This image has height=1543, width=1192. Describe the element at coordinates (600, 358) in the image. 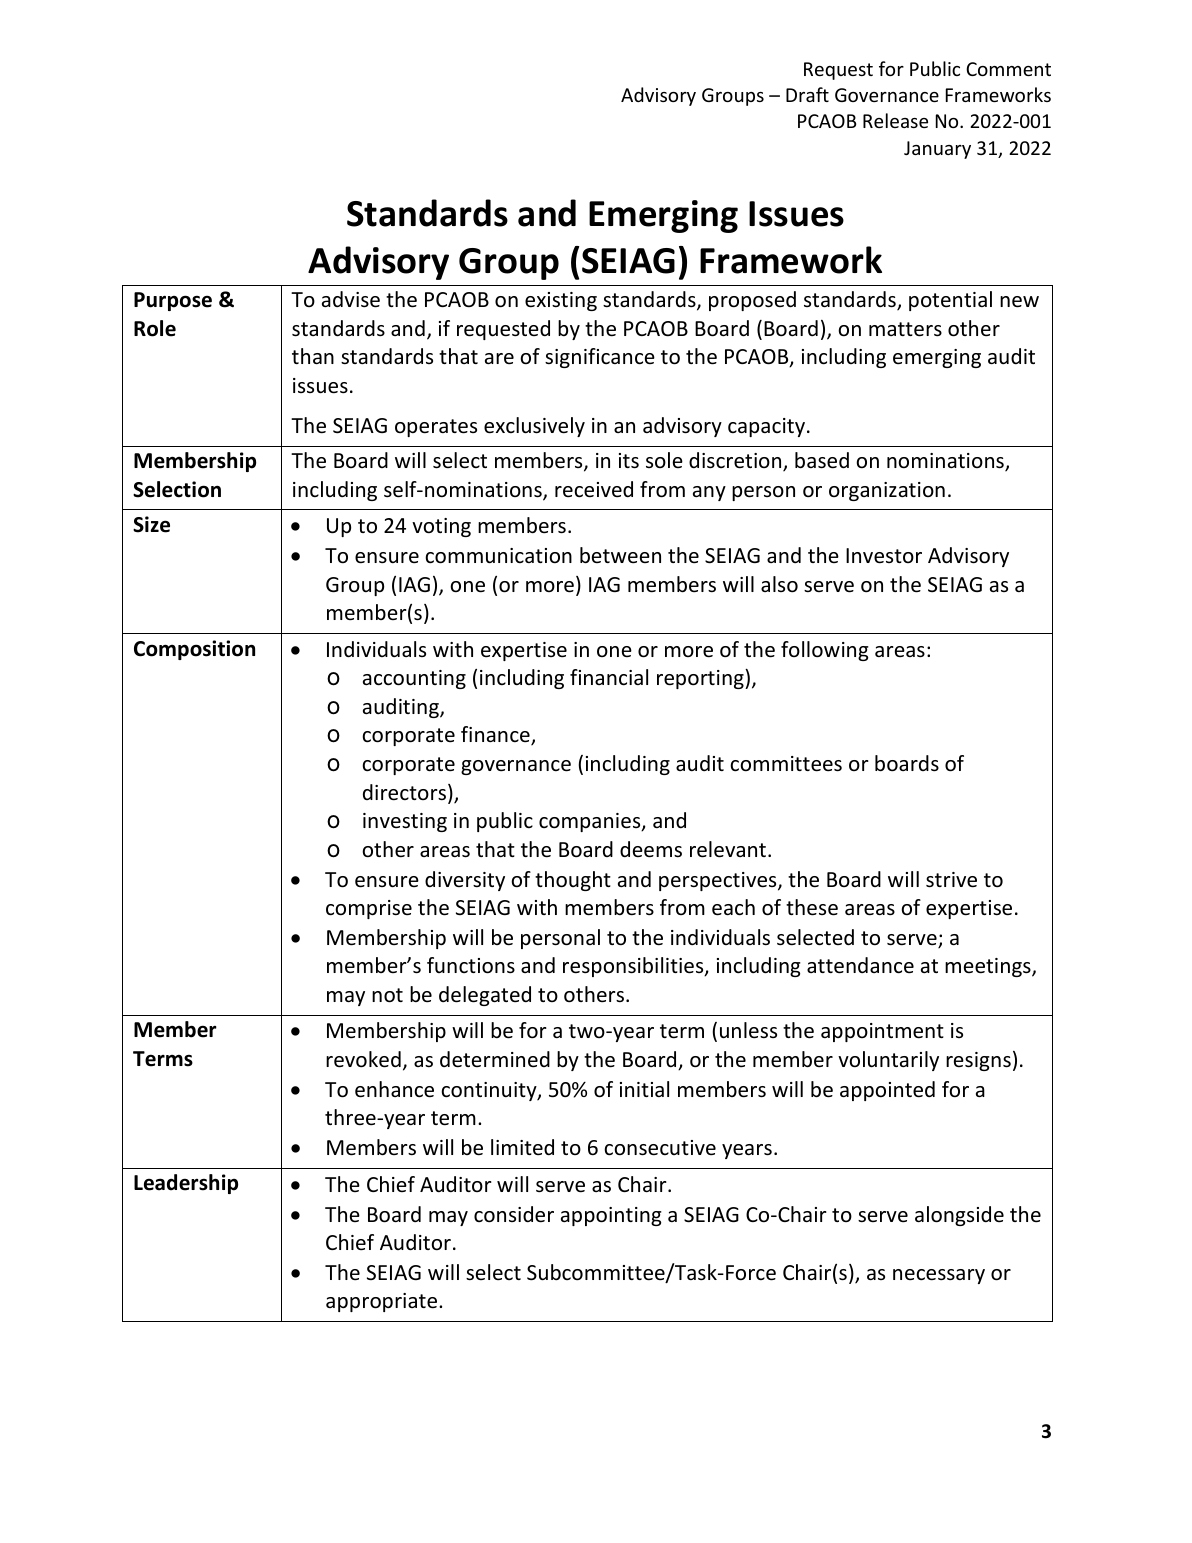

I see `significance` at that location.
